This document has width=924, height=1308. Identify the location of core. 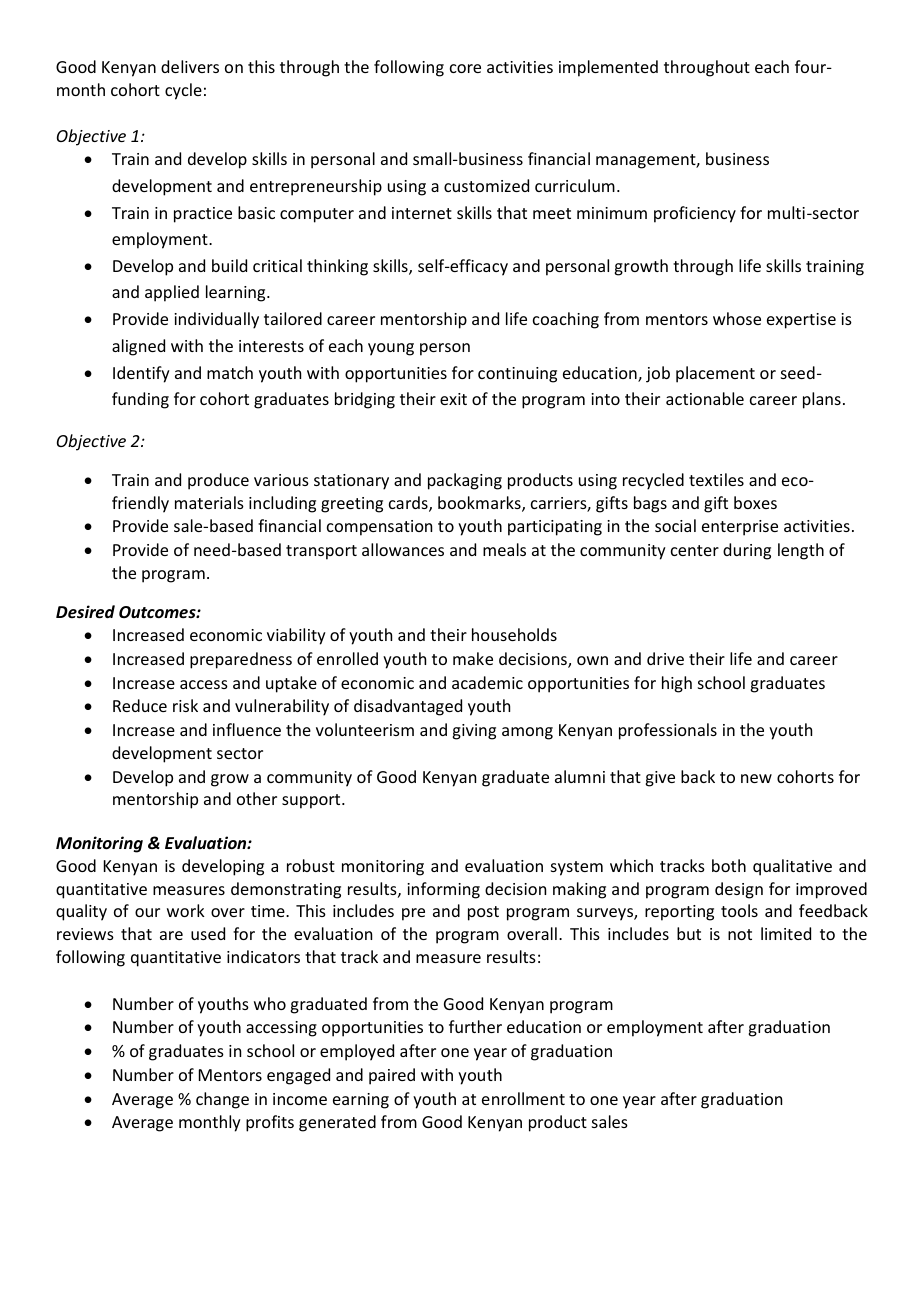
(465, 68).
